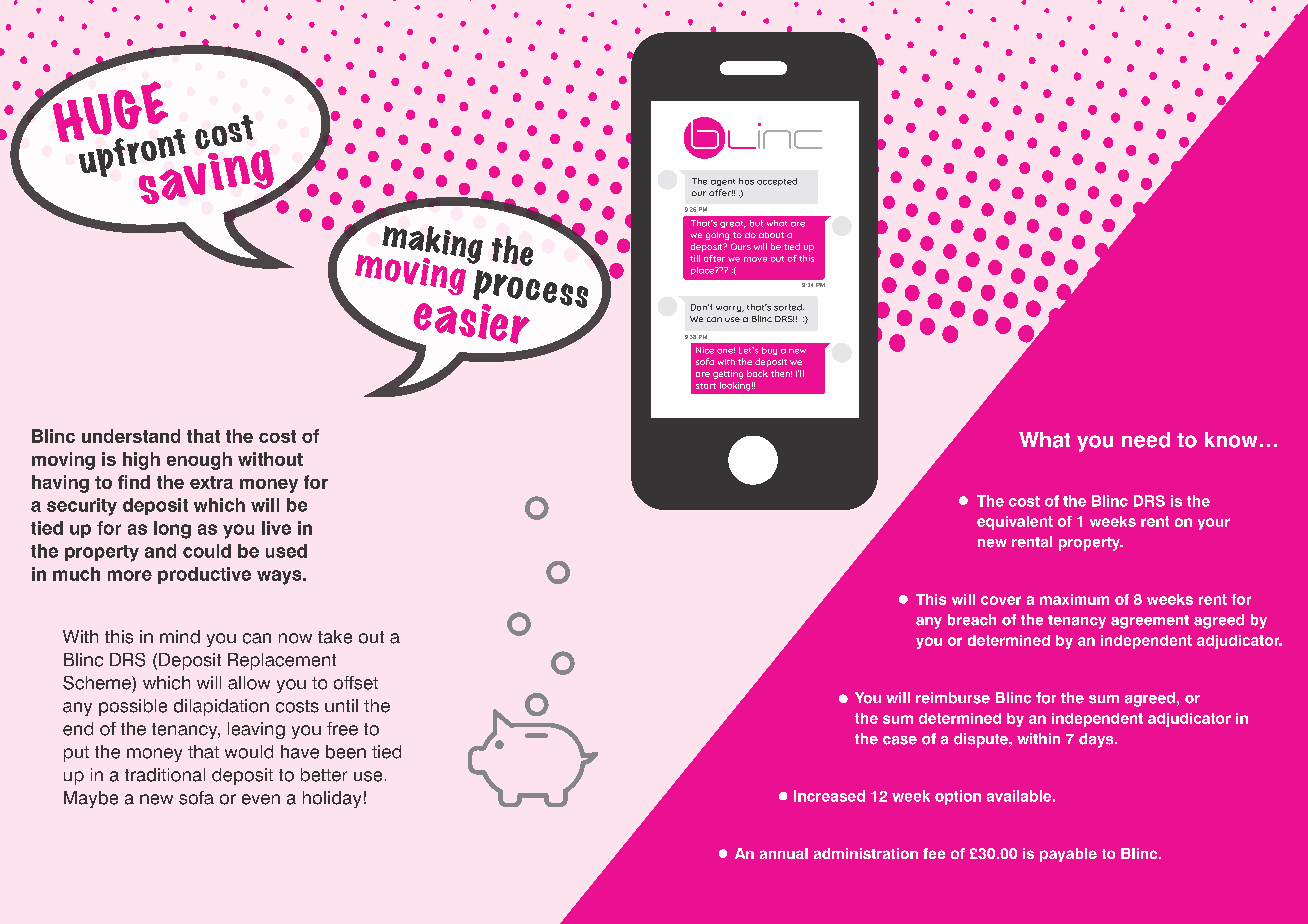 The image size is (1308, 924). What do you see at coordinates (706, 386) in the page?
I see `start` at bounding box center [706, 386].
